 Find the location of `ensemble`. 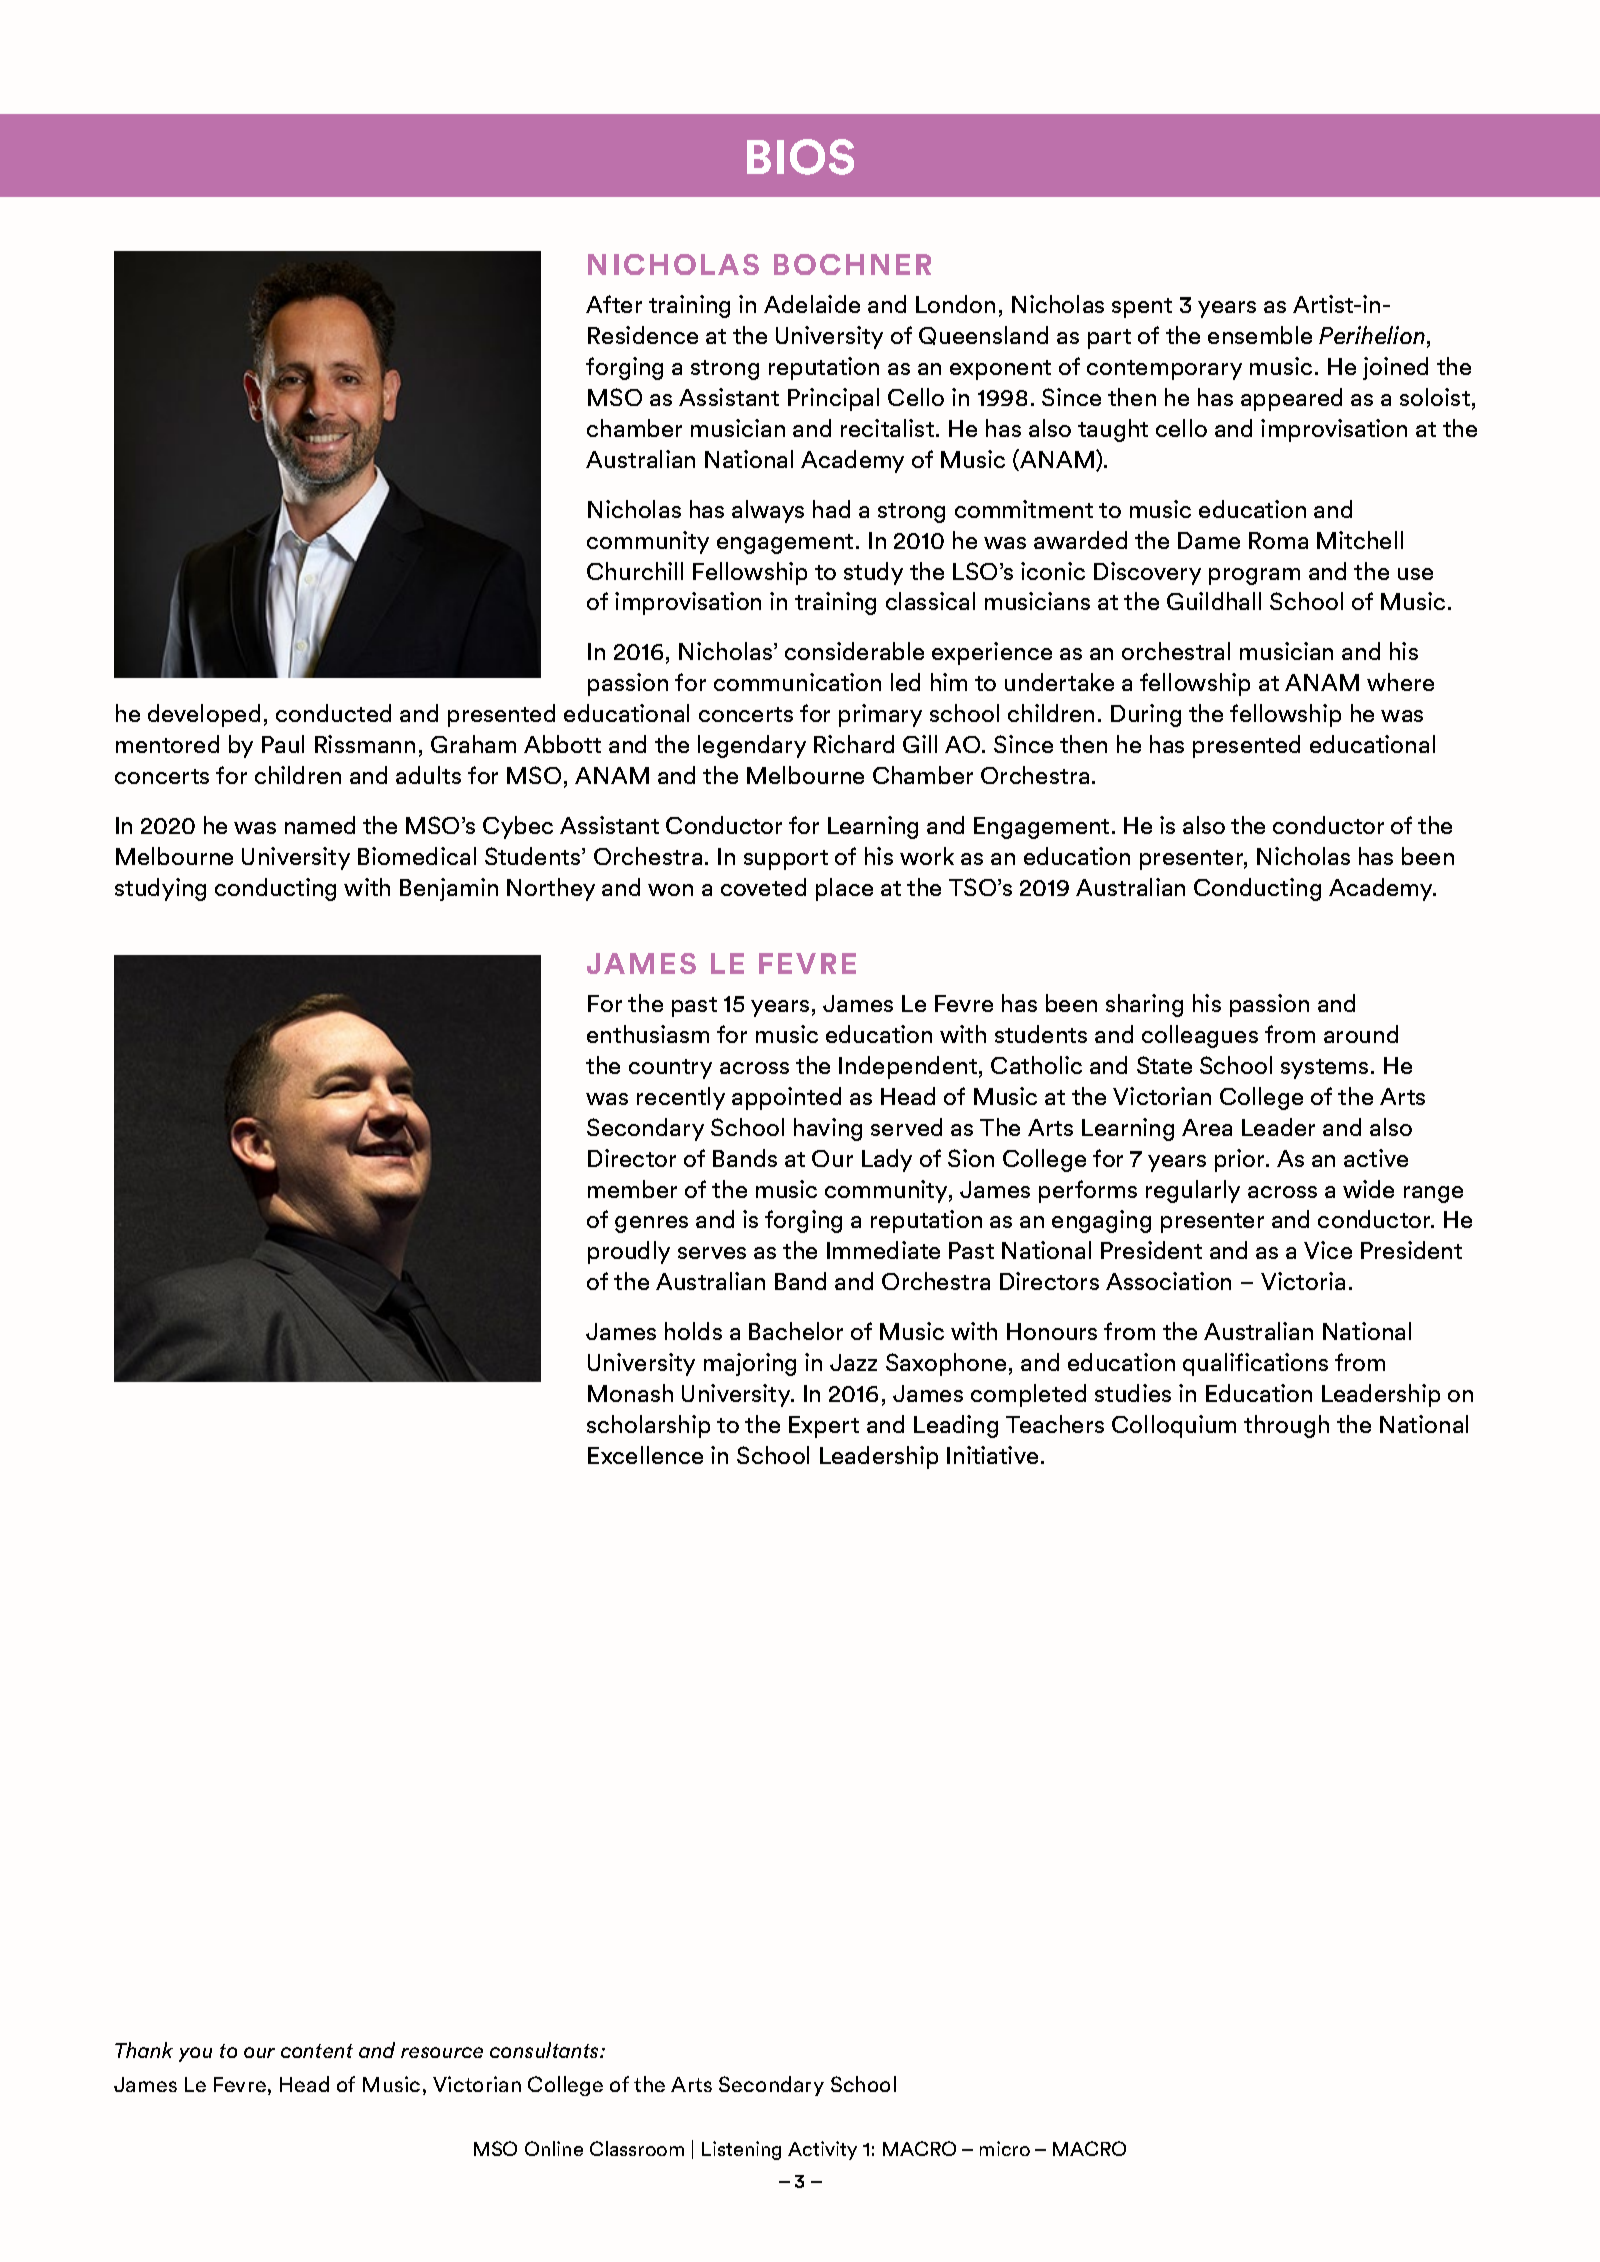

ensemble is located at coordinates (1260, 335).
